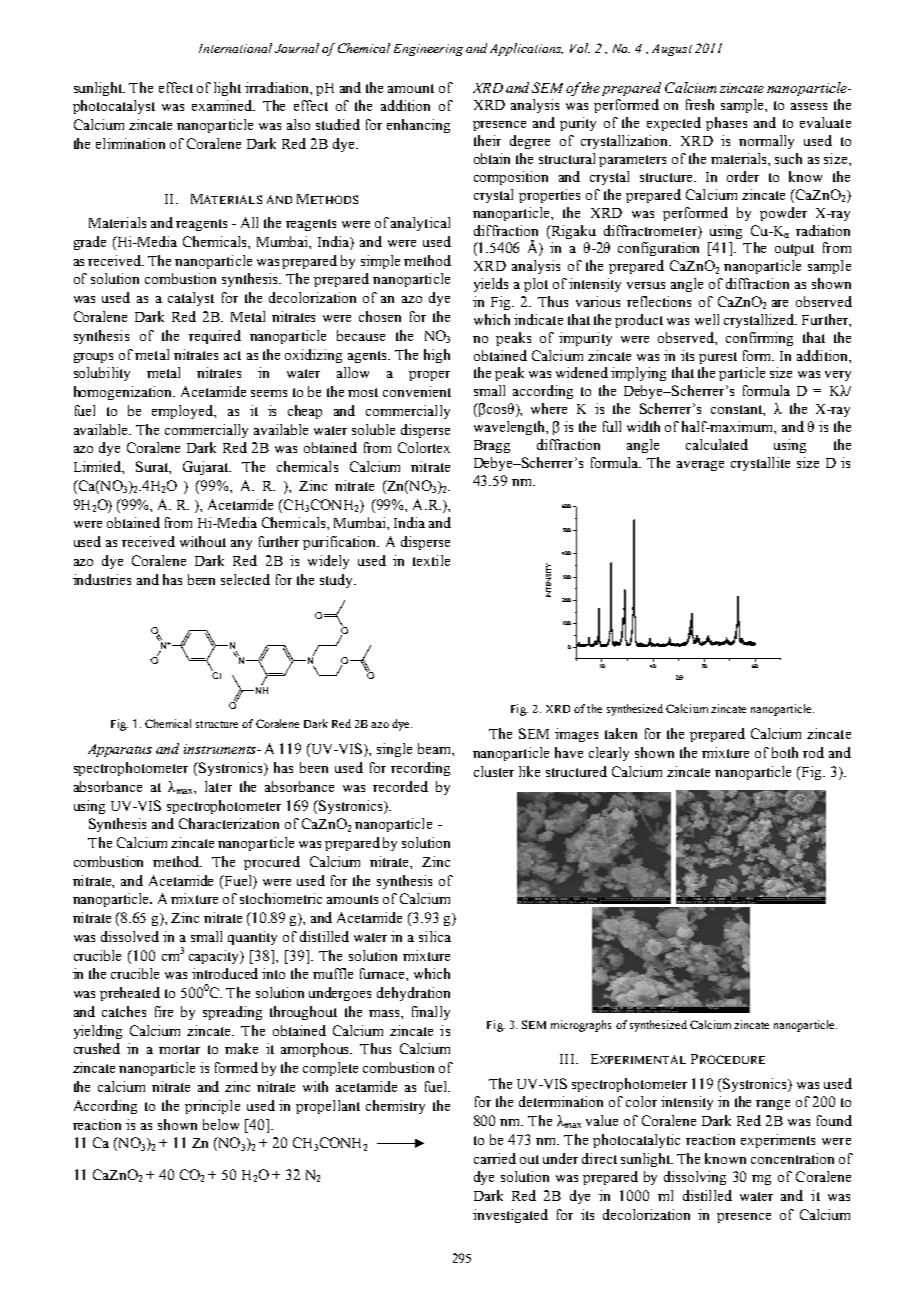 The width and height of the screenshot is (924, 1308). I want to click on micrographs, so click(581, 1026).
